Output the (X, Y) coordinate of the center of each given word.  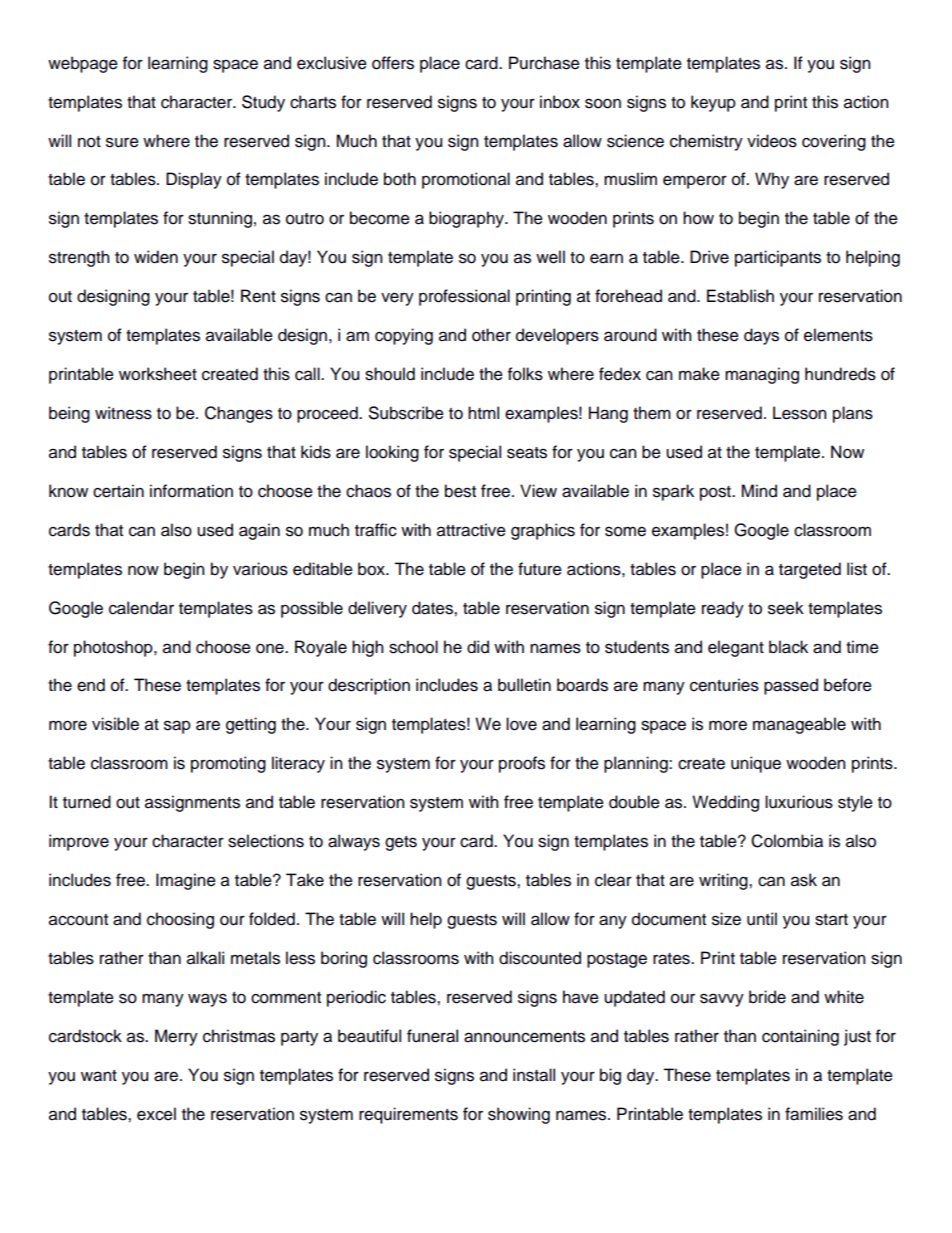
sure (122, 142)
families (814, 1114)
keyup (713, 103)
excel (156, 1114)
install (534, 1075)
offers (393, 63)
